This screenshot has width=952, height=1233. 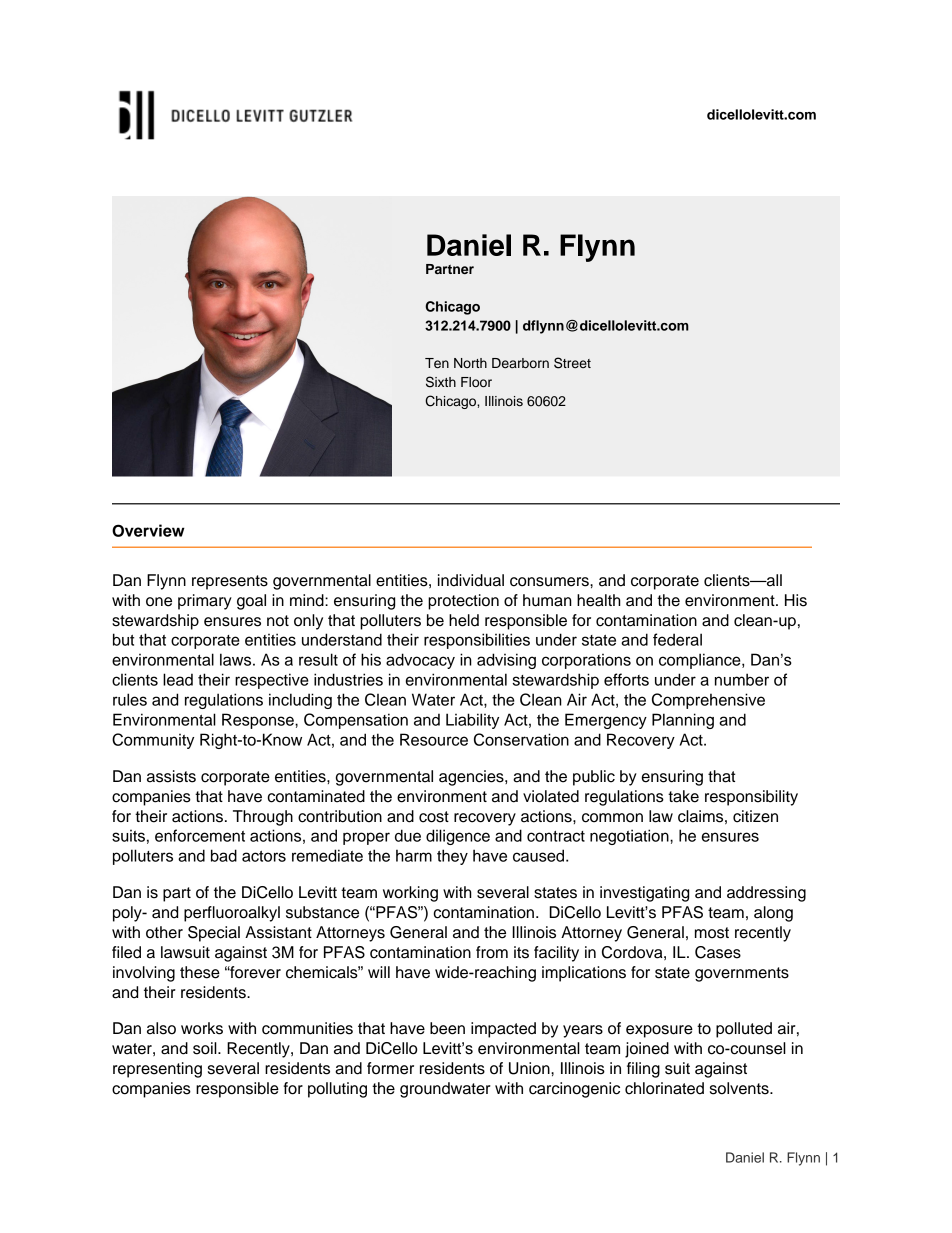 I want to click on Response, so click(x=259, y=721).
